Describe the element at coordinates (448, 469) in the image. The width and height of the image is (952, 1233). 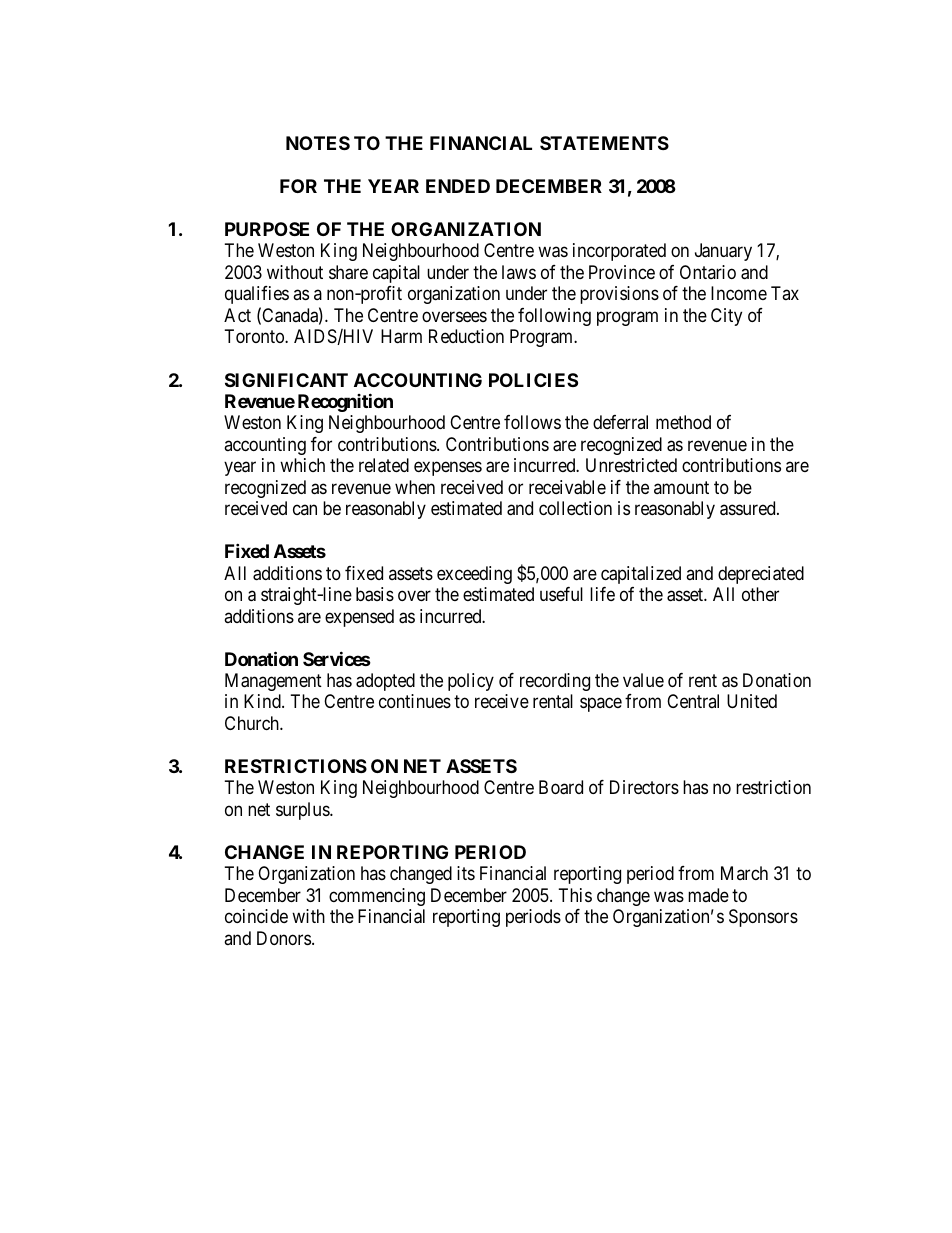
I see `expenses` at that location.
